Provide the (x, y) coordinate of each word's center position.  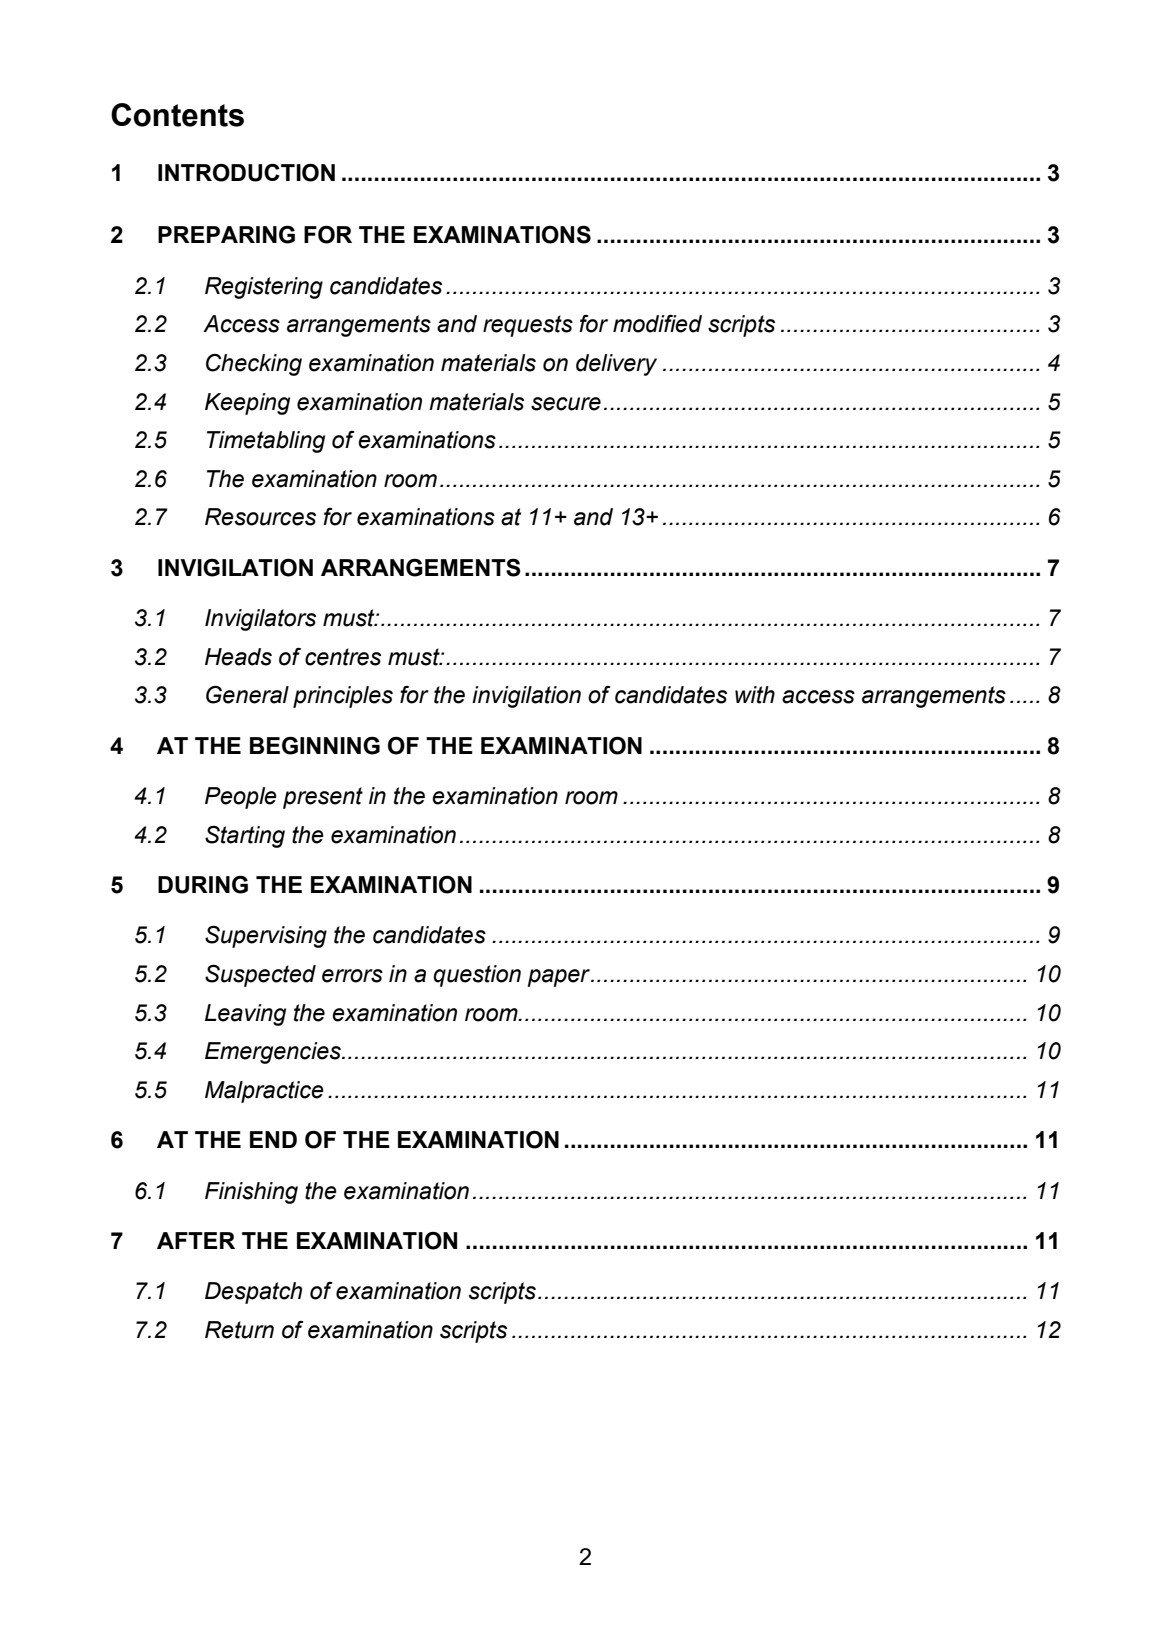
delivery (616, 365)
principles (343, 697)
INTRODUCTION (246, 172)
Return (239, 1330)
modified (657, 324)
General (247, 694)
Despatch (253, 1293)
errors (352, 976)
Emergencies (274, 1053)
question (477, 976)
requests (528, 326)
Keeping (247, 404)
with (755, 695)
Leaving (245, 1015)
